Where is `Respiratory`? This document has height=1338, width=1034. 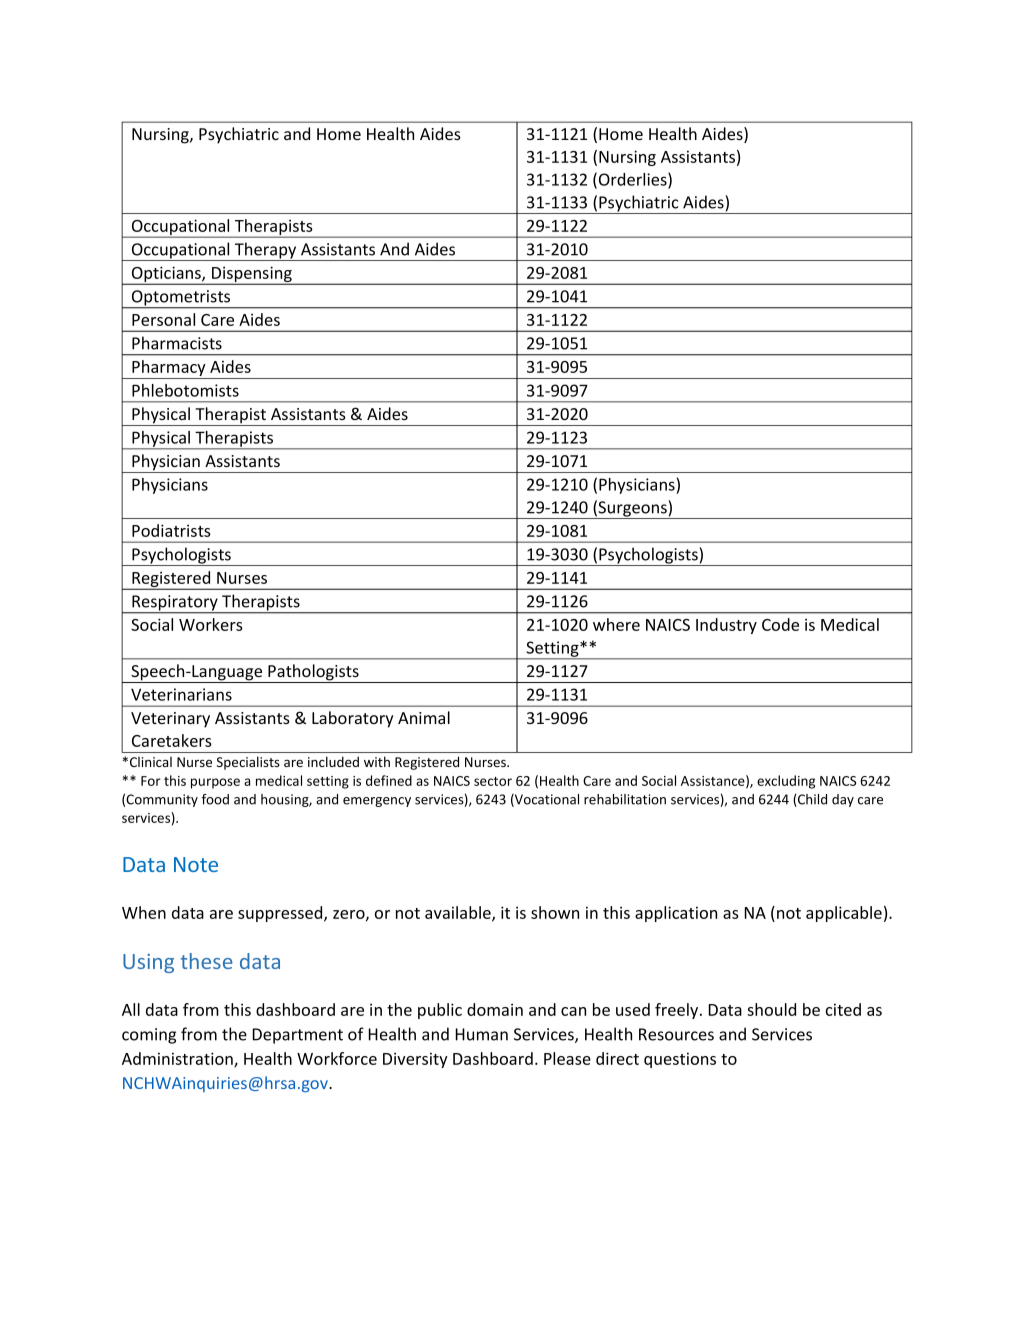
Respiratory is located at coordinates (175, 604).
